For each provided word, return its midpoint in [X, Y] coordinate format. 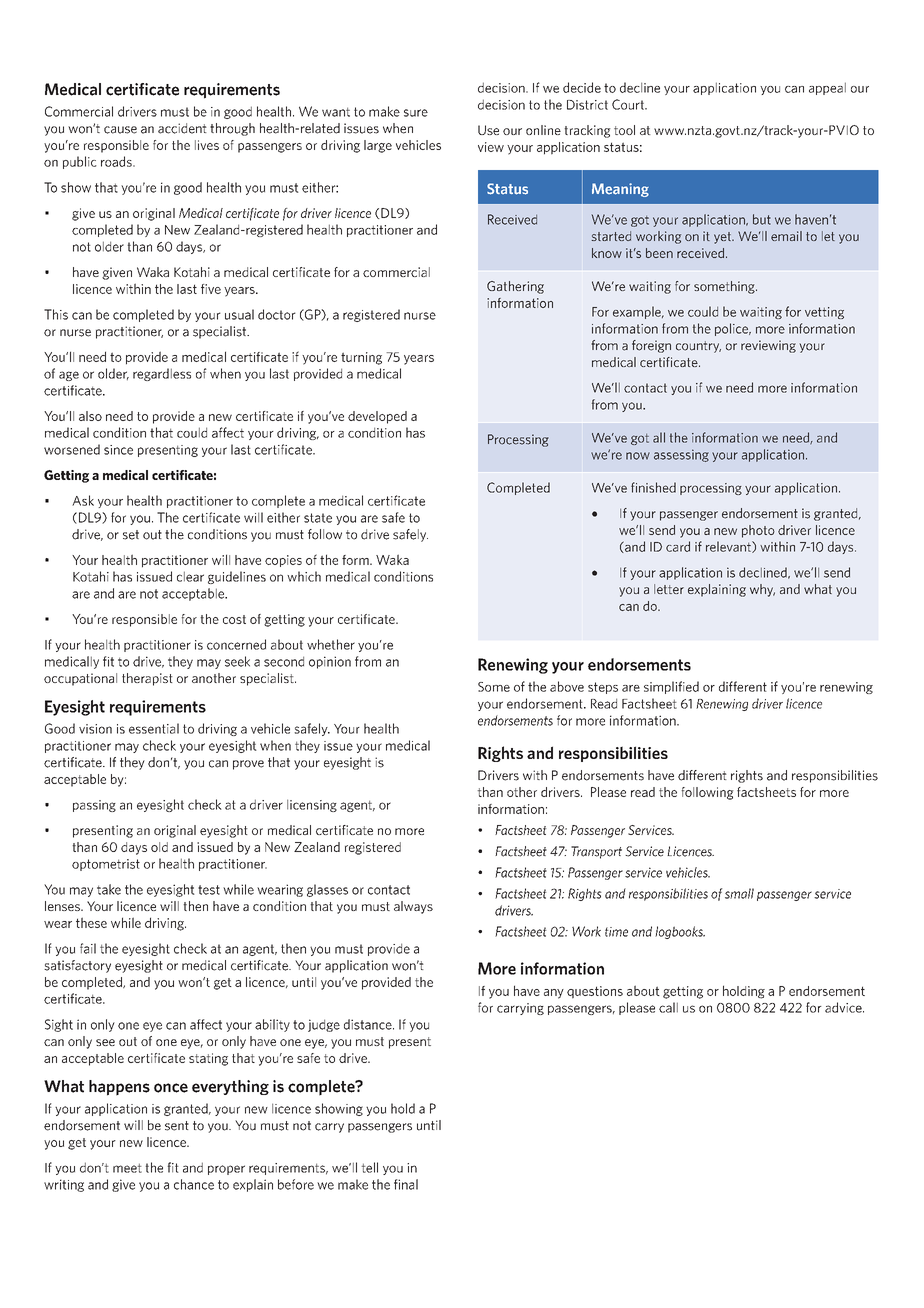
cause [120, 130]
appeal [827, 88]
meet [127, 1168]
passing [94, 806]
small [739, 893]
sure [416, 113]
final [406, 1184]
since [118, 450]
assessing [681, 455]
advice [844, 1007]
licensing [312, 805]
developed [377, 417]
